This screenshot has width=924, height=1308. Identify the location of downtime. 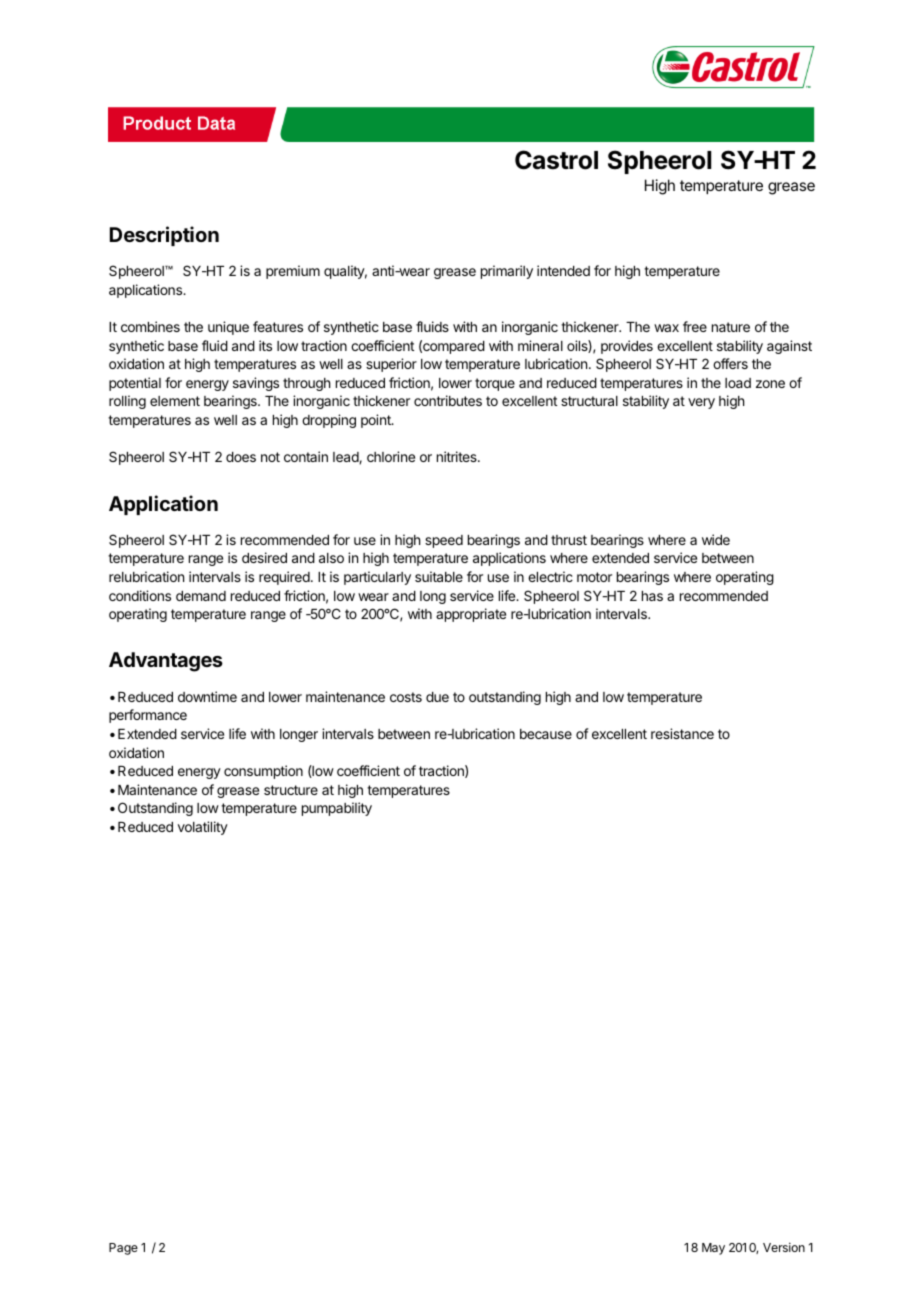
(207, 696).
